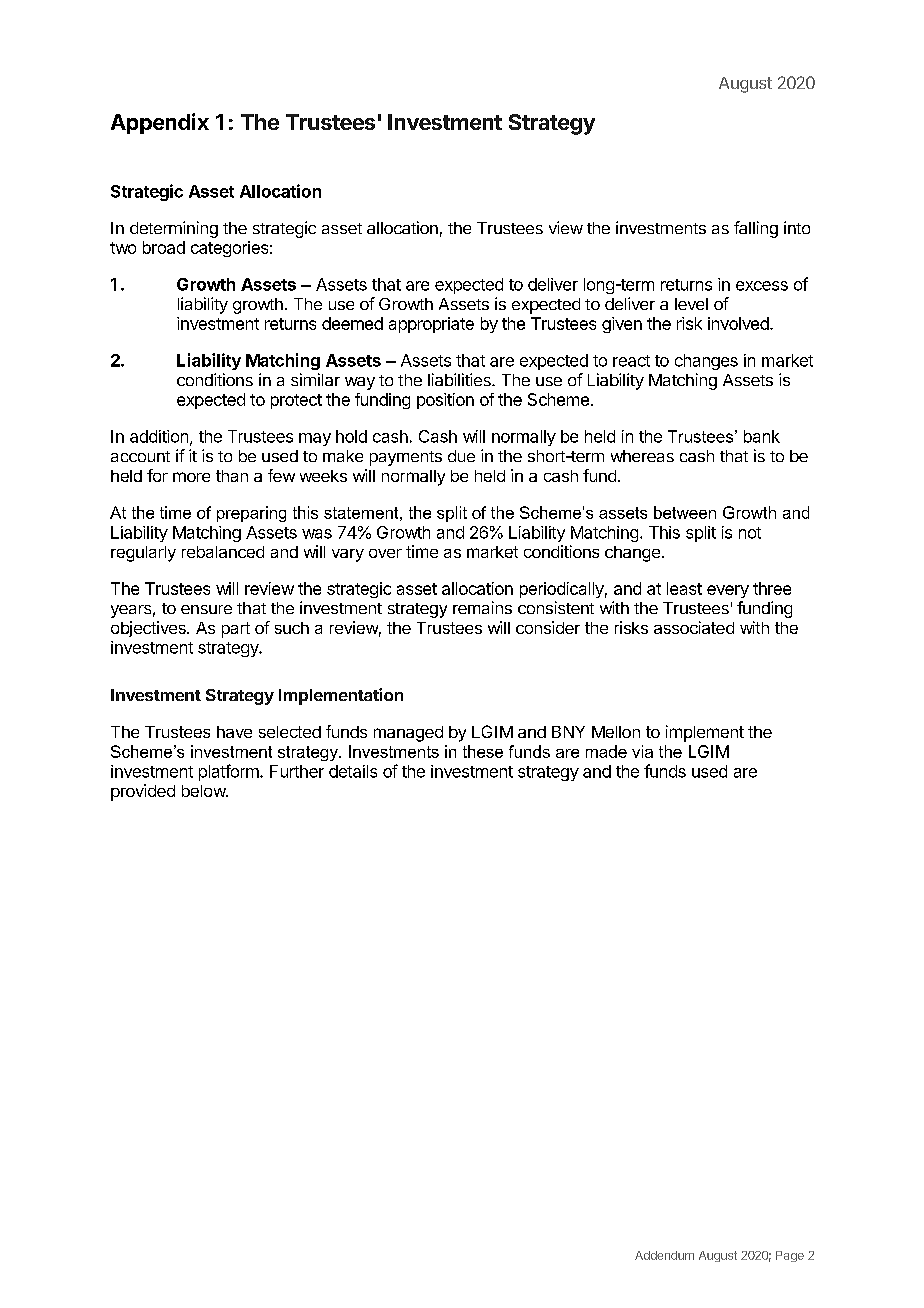  I want to click on more, so click(191, 477).
